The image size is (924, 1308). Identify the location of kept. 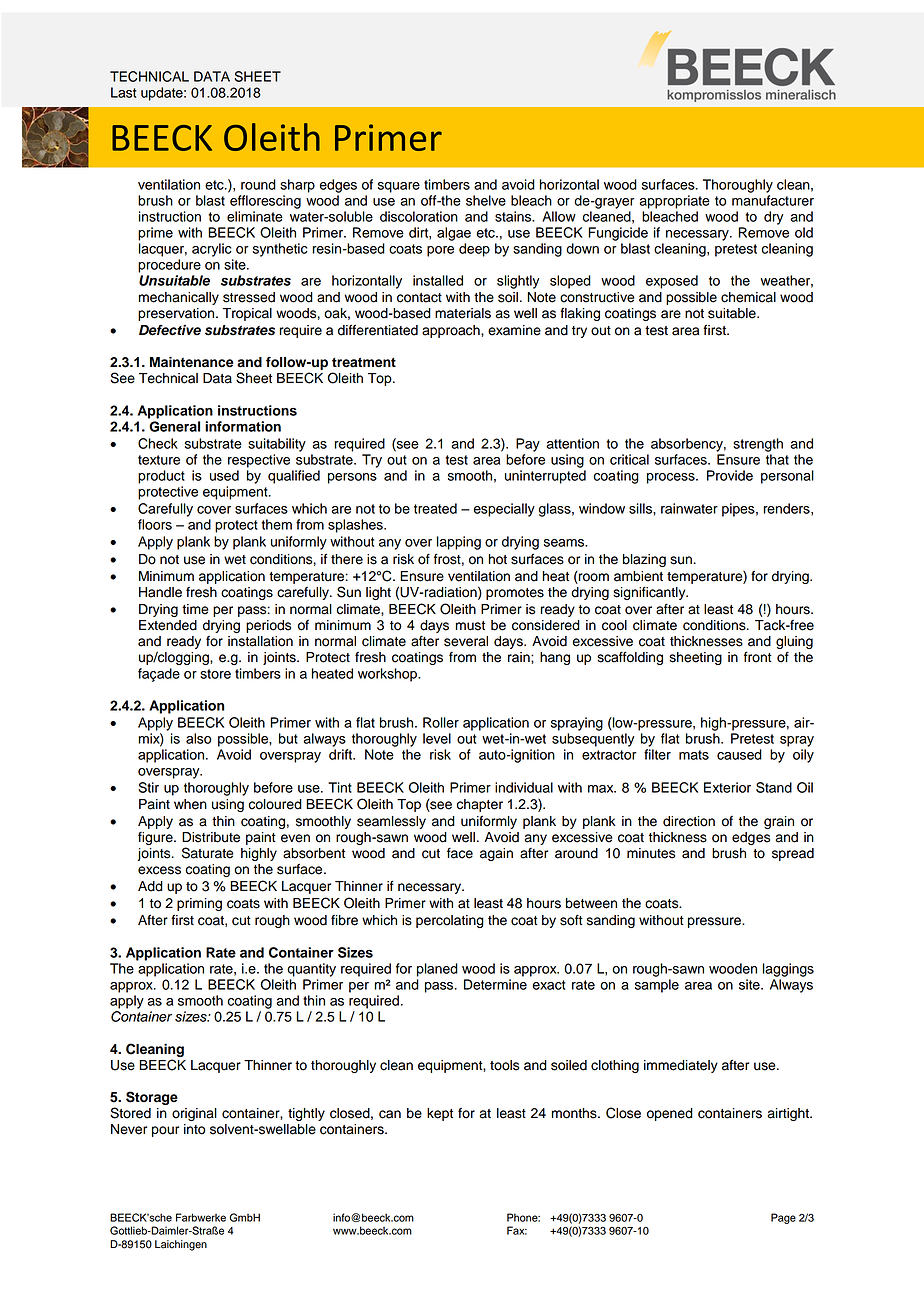
(440, 1114).
